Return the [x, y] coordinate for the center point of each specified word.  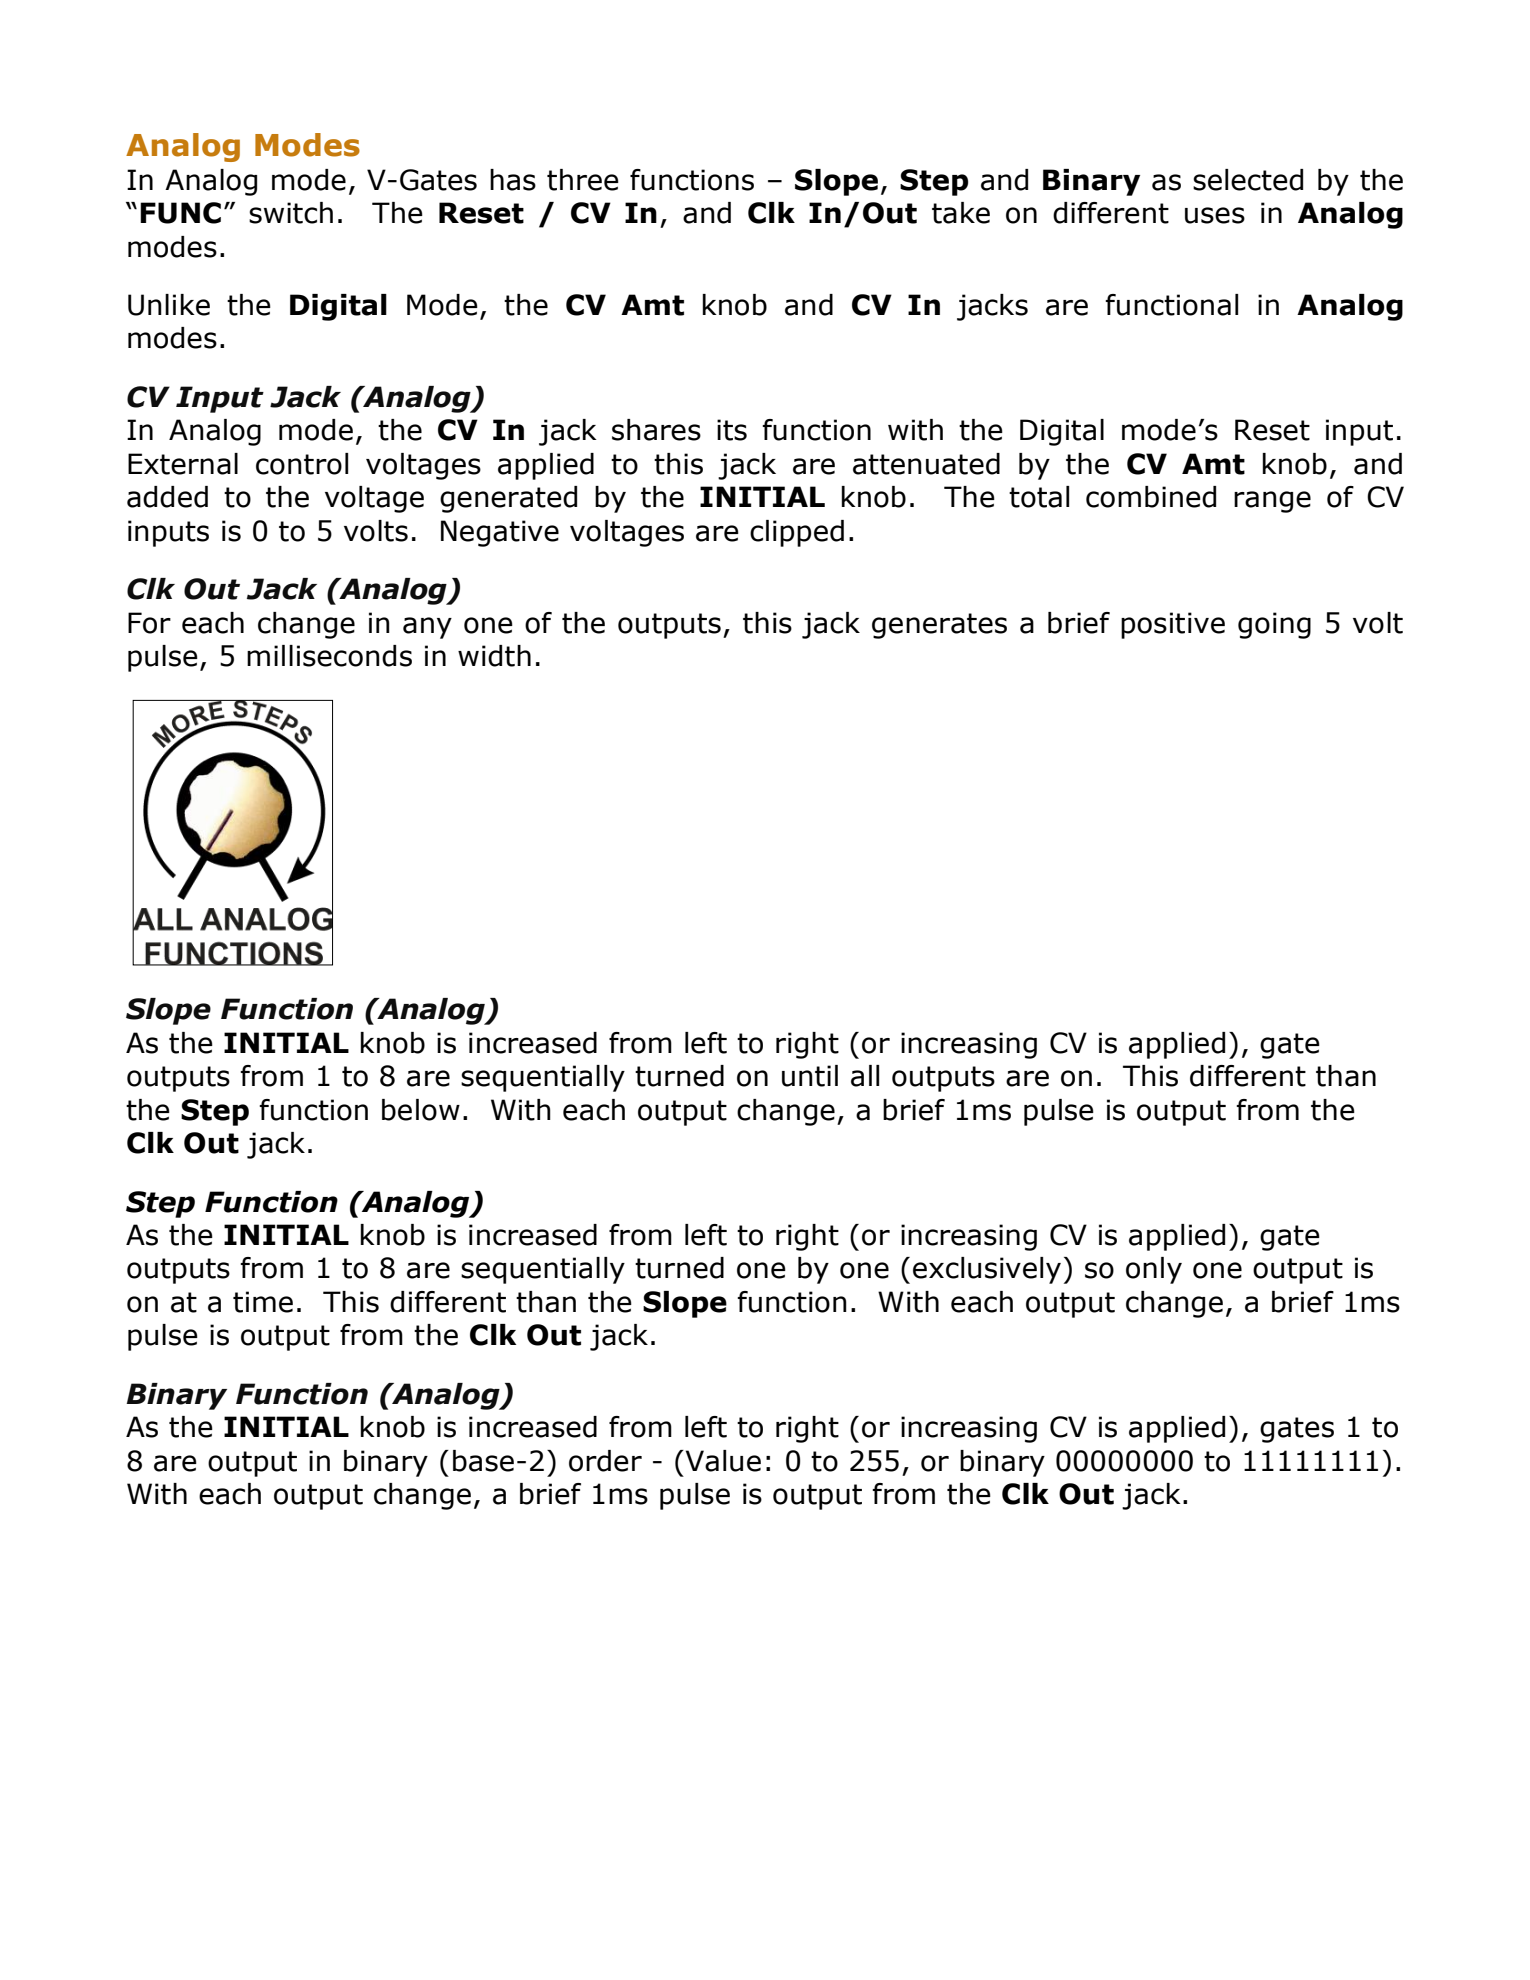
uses [1215, 215]
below [421, 1110]
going [1274, 625]
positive [1173, 625]
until [810, 1076]
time [263, 1302]
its [732, 430]
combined [1151, 497]
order [605, 1461]
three [583, 180]
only [1154, 1270]
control [302, 464]
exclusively [987, 1270]
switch [291, 213]
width [494, 656]
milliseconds [329, 656]
